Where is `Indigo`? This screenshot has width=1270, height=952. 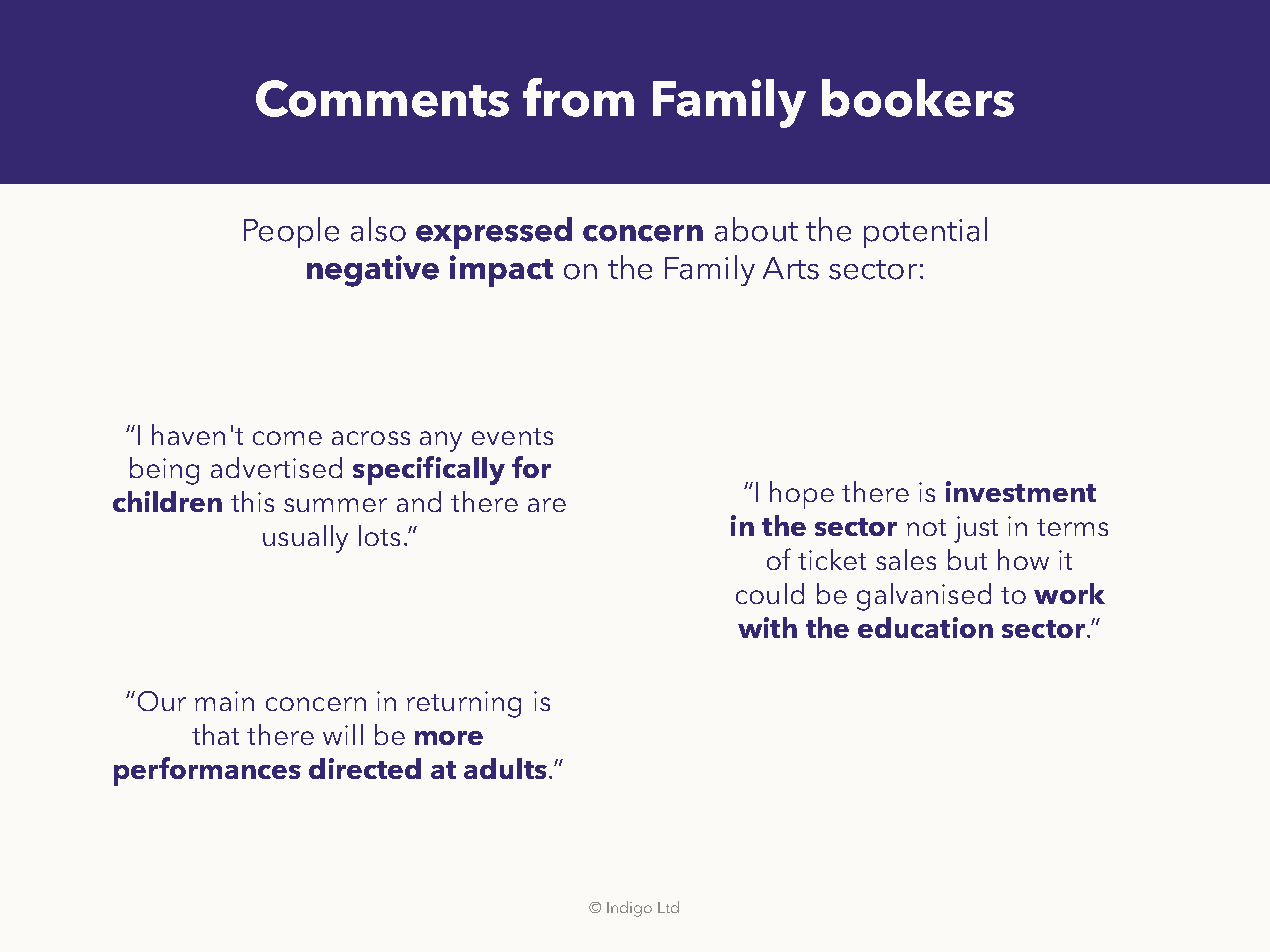 Indigo is located at coordinates (629, 909).
